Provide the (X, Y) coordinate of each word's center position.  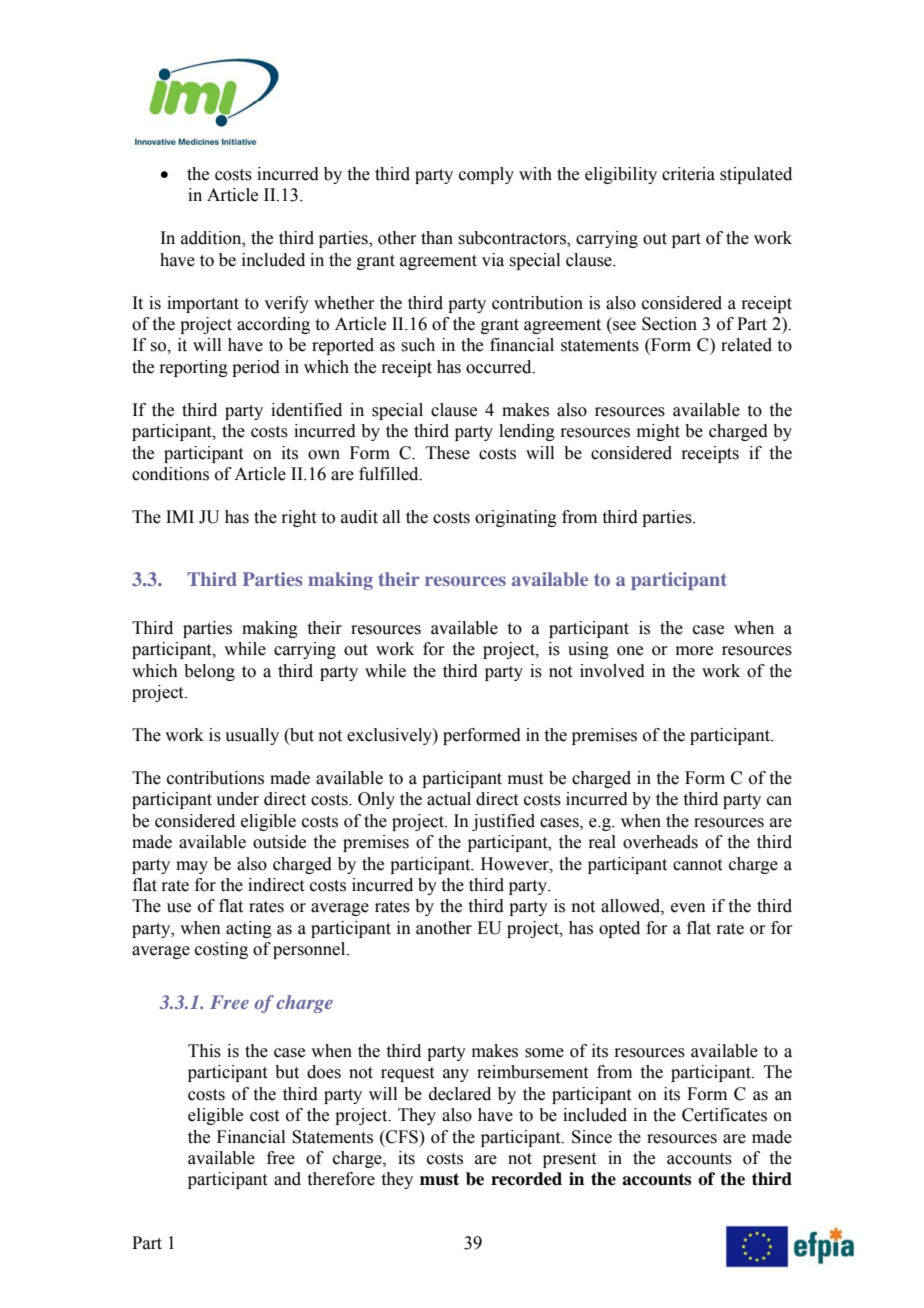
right (298, 518)
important (203, 304)
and (287, 1179)
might (658, 432)
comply (486, 175)
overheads (660, 842)
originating (516, 518)
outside (279, 842)
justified (503, 822)
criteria (688, 174)
